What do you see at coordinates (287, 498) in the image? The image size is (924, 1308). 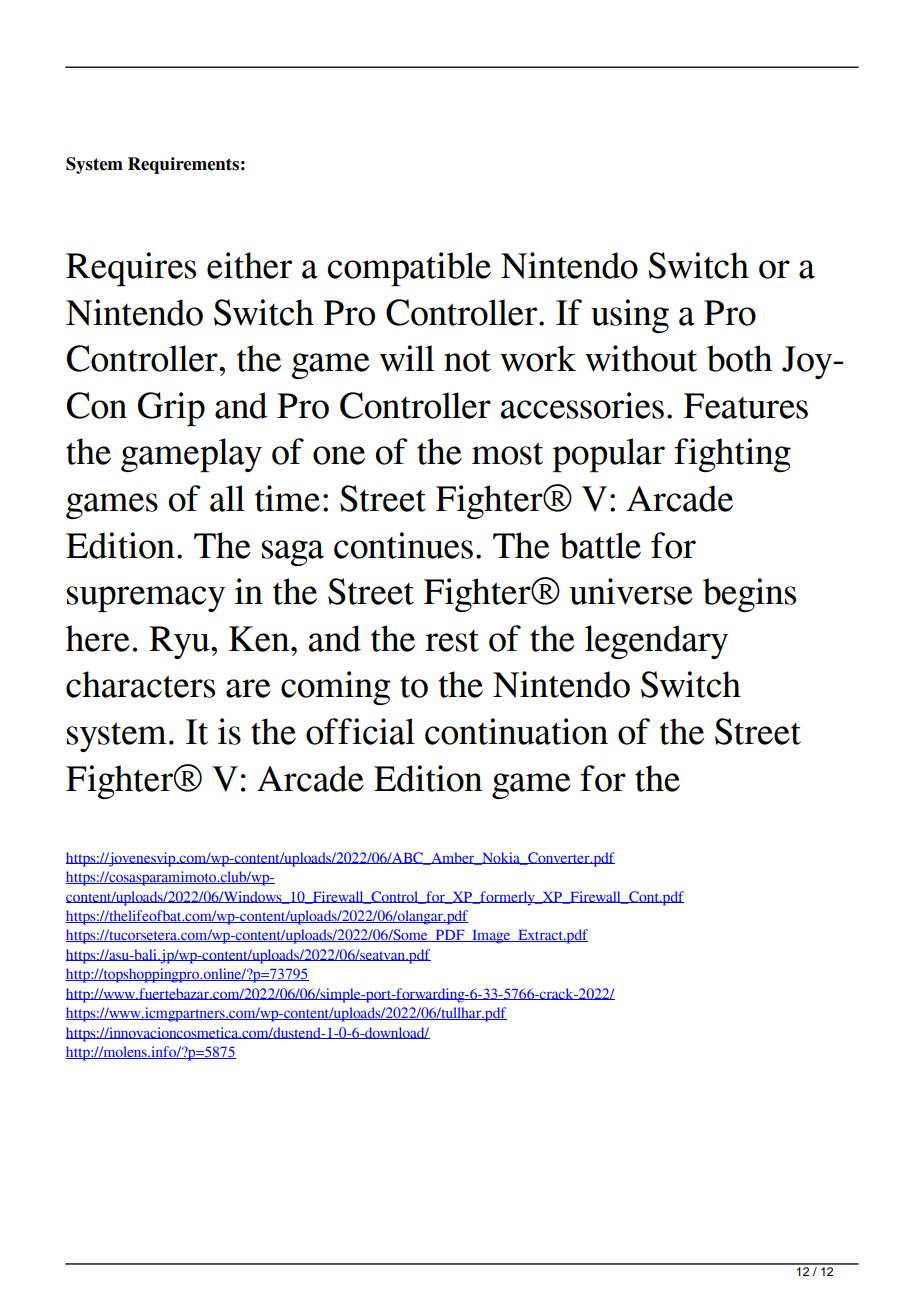 I see `time` at bounding box center [287, 498].
